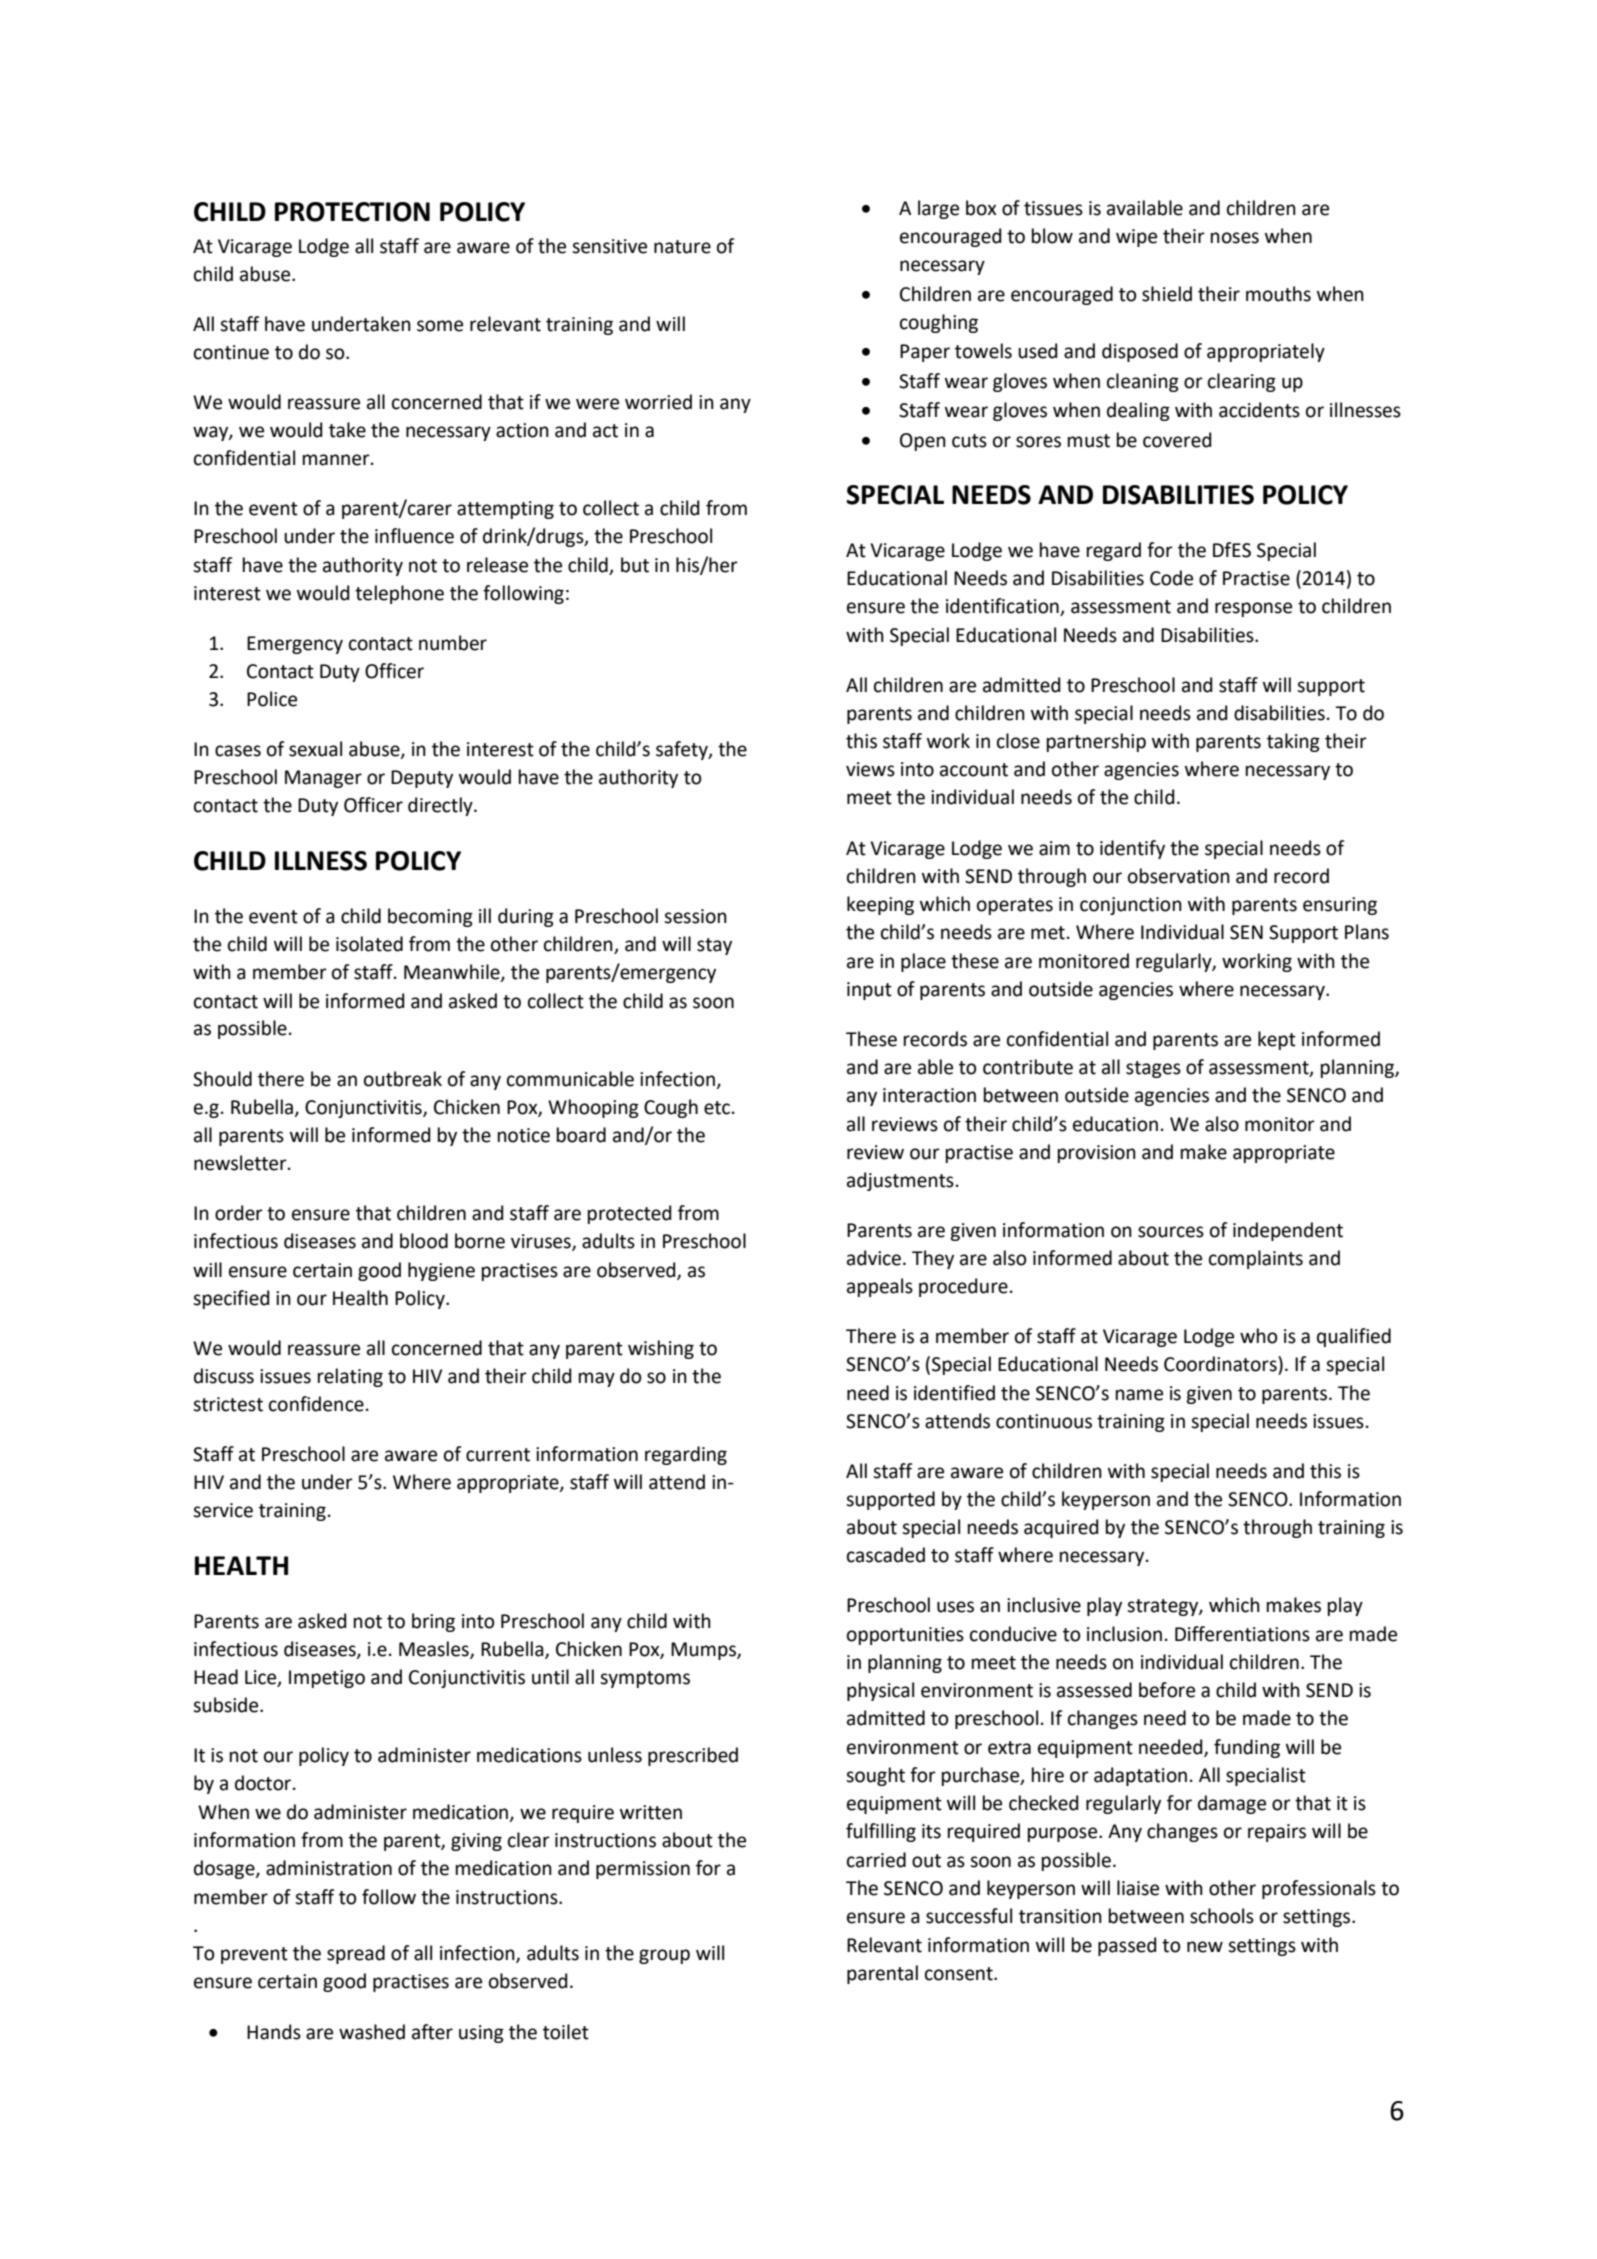 Image resolution: width=1597 pixels, height=2259 pixels. What do you see at coordinates (403, 1079) in the screenshot?
I see `outbreak` at bounding box center [403, 1079].
